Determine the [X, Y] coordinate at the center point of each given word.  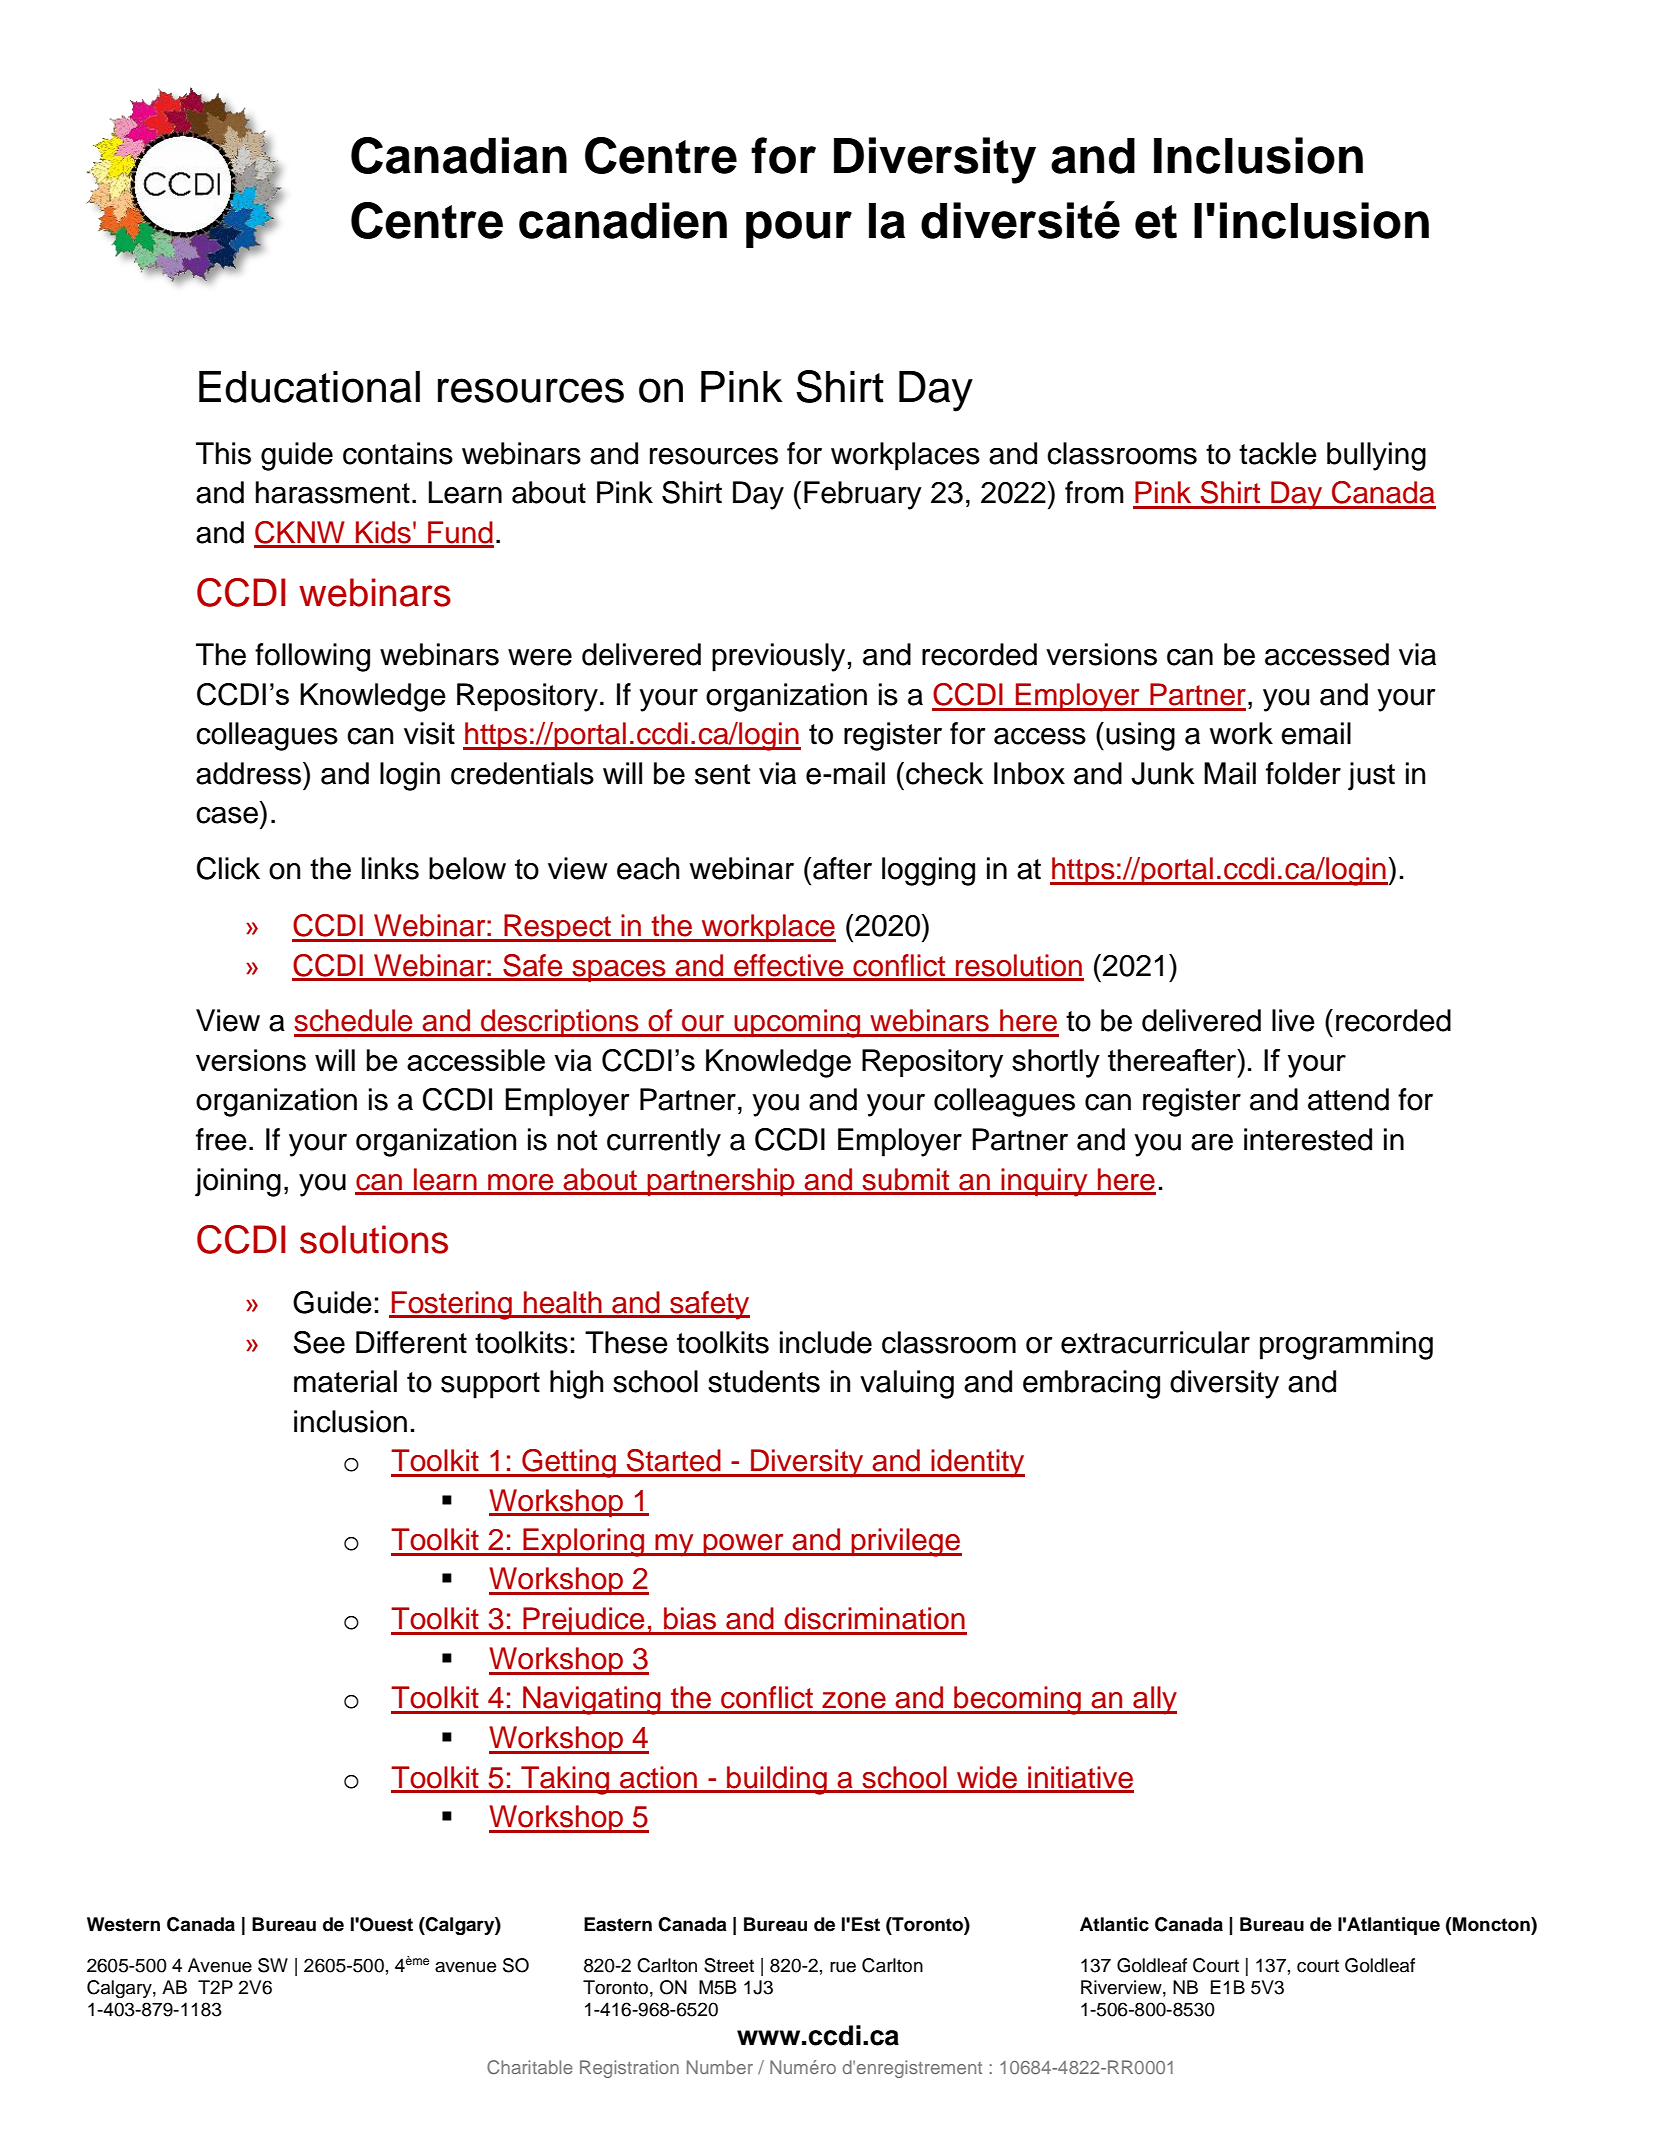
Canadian [459, 155]
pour [799, 229]
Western [123, 1924]
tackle [1278, 453]
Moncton [1492, 1924]
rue [843, 1967]
